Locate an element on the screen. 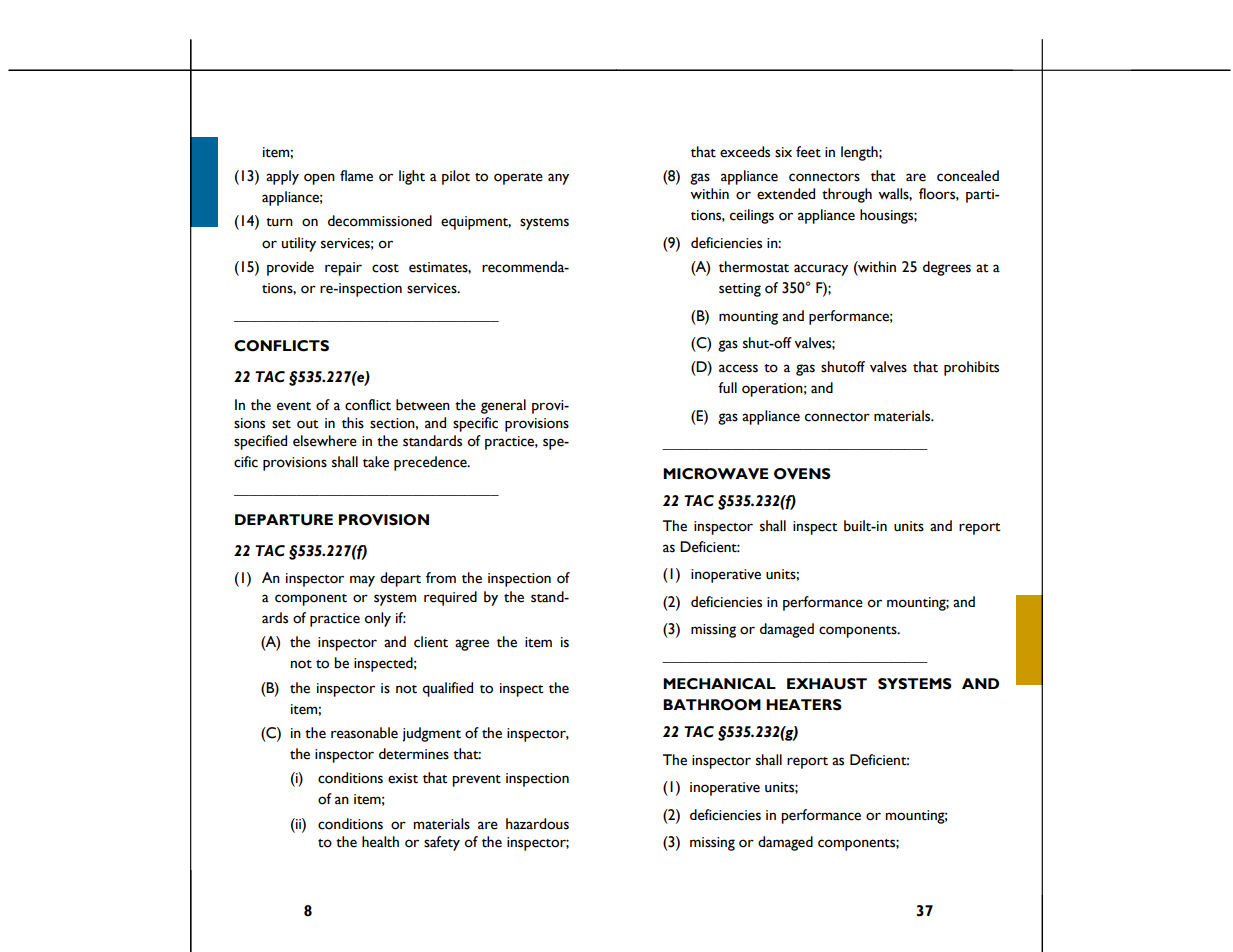 This screenshot has width=1233, height=952. take is located at coordinates (376, 462).
